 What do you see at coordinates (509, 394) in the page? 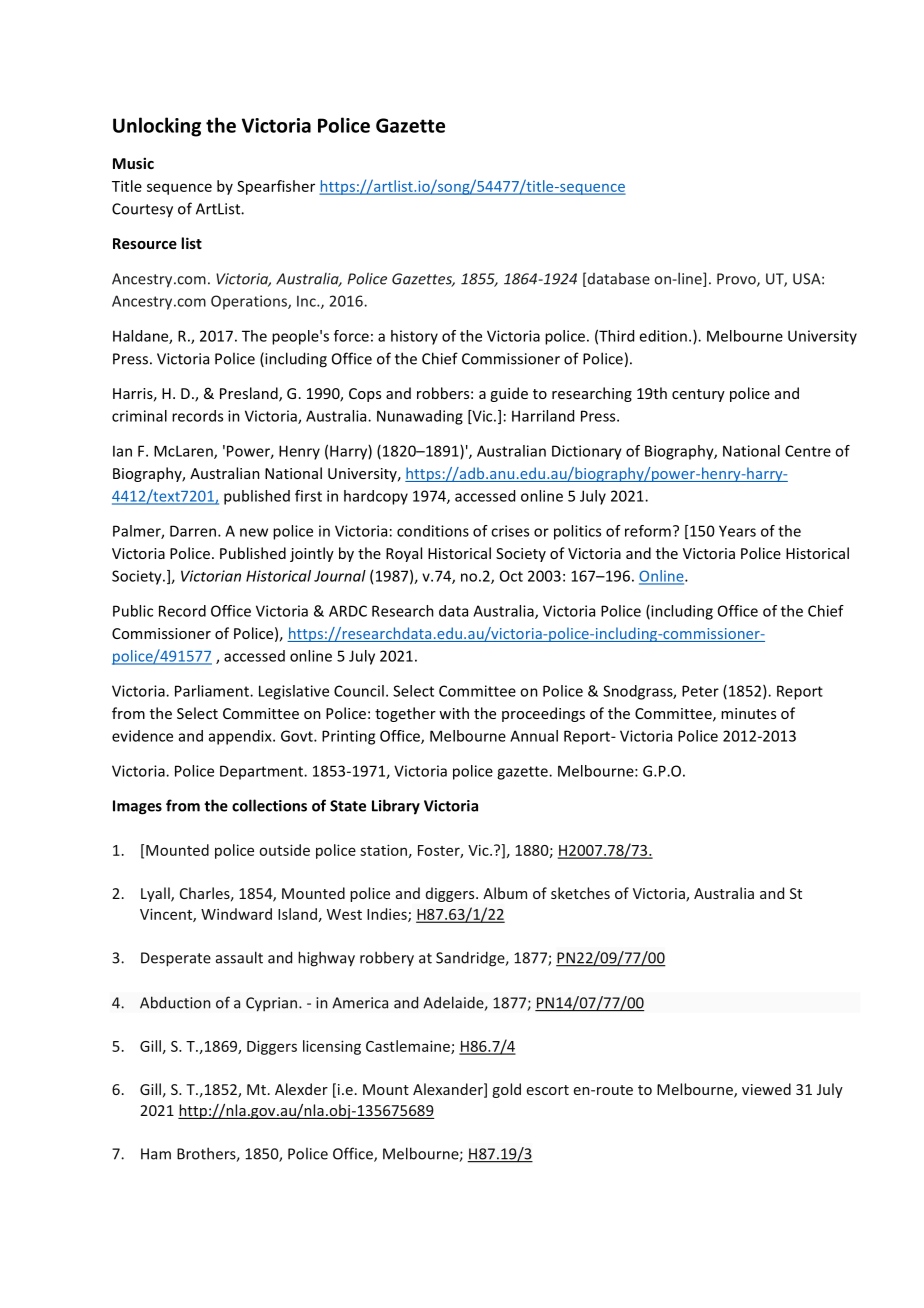
I see `guide` at bounding box center [509, 394].
